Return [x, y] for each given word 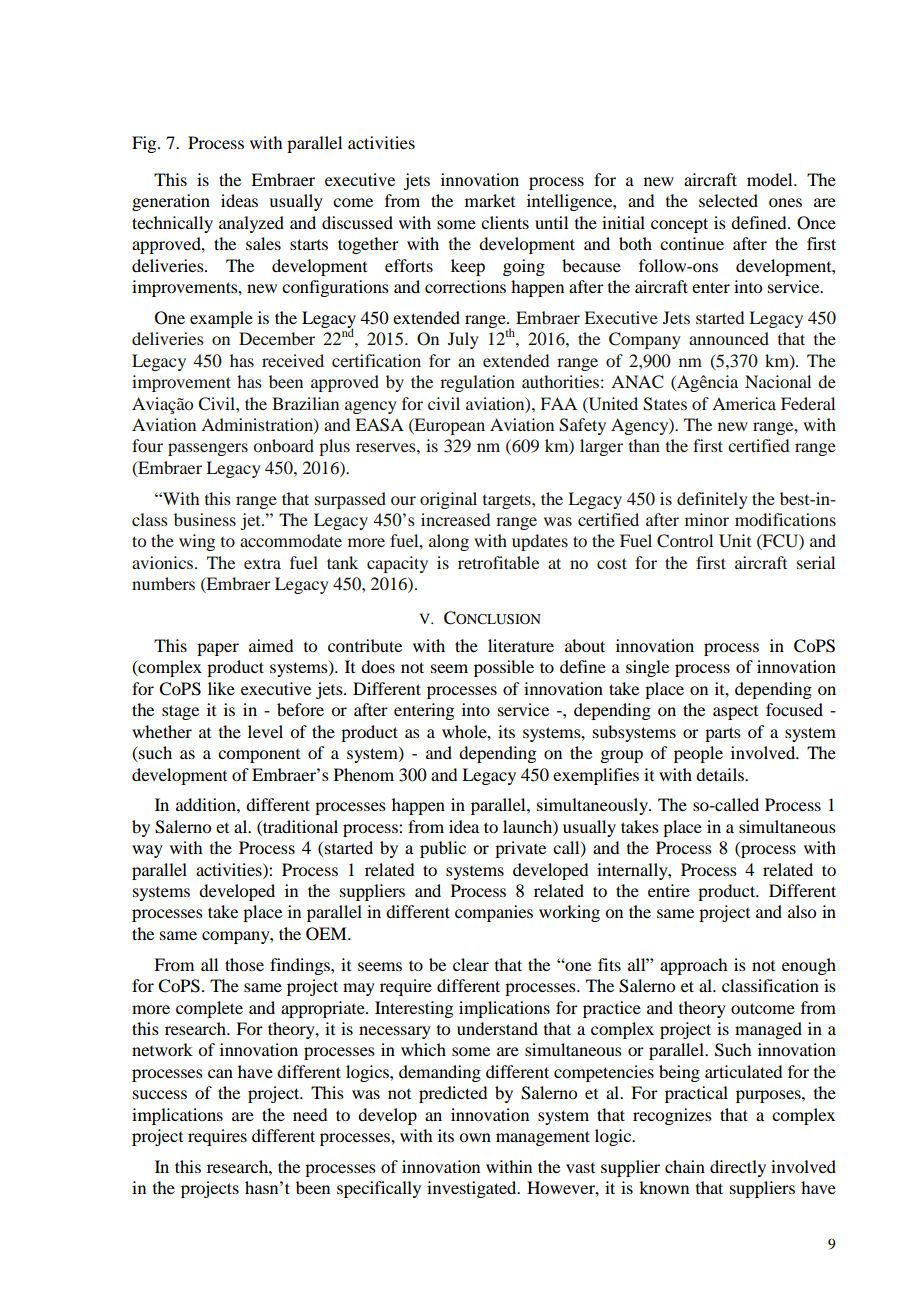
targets [508, 501]
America [744, 403]
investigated [473, 1189]
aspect [735, 713]
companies [494, 913]
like [221, 688]
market [490, 200]
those [244, 964]
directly [738, 1168]
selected [728, 200]
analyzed [251, 224]
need [310, 1114]
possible [504, 668]
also [802, 911]
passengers [208, 449]
